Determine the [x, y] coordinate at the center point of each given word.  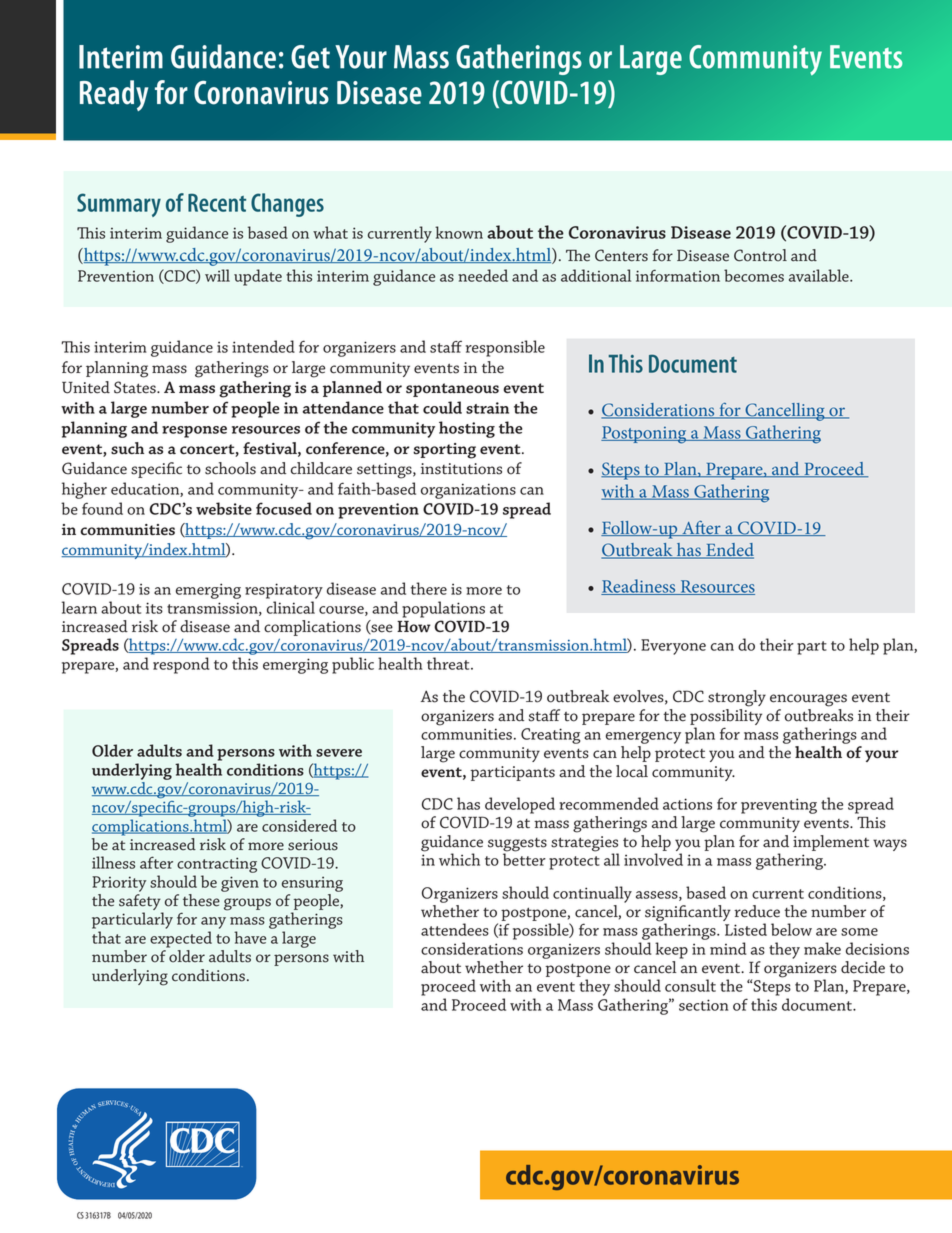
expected [181, 939]
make [822, 948]
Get [310, 57]
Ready [114, 95]
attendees [455, 929]
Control [760, 255]
